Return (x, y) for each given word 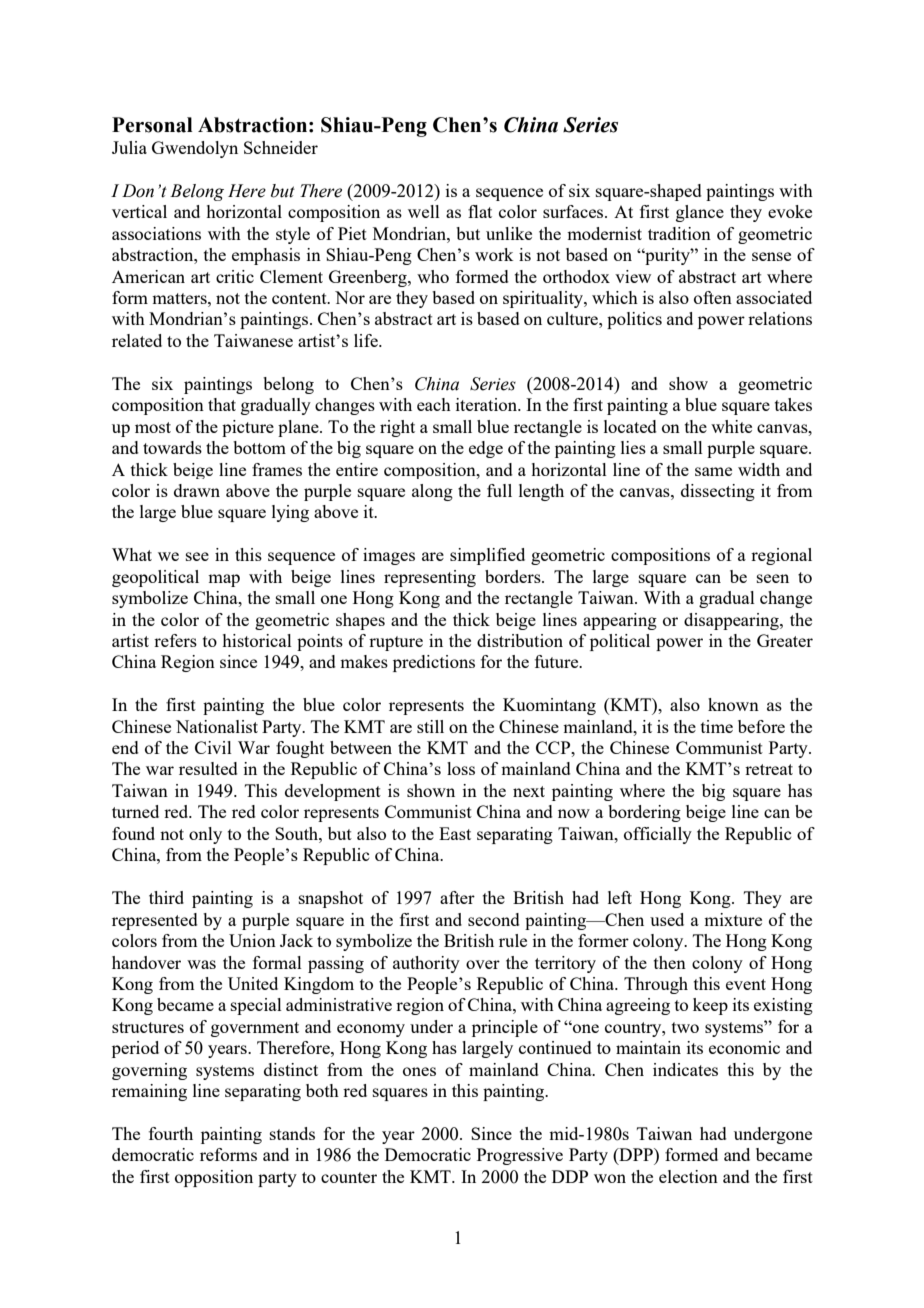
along (432, 492)
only (205, 835)
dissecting (718, 492)
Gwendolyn (195, 149)
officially (658, 835)
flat (480, 211)
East (455, 833)
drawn (197, 490)
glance (700, 213)
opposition (214, 1178)
